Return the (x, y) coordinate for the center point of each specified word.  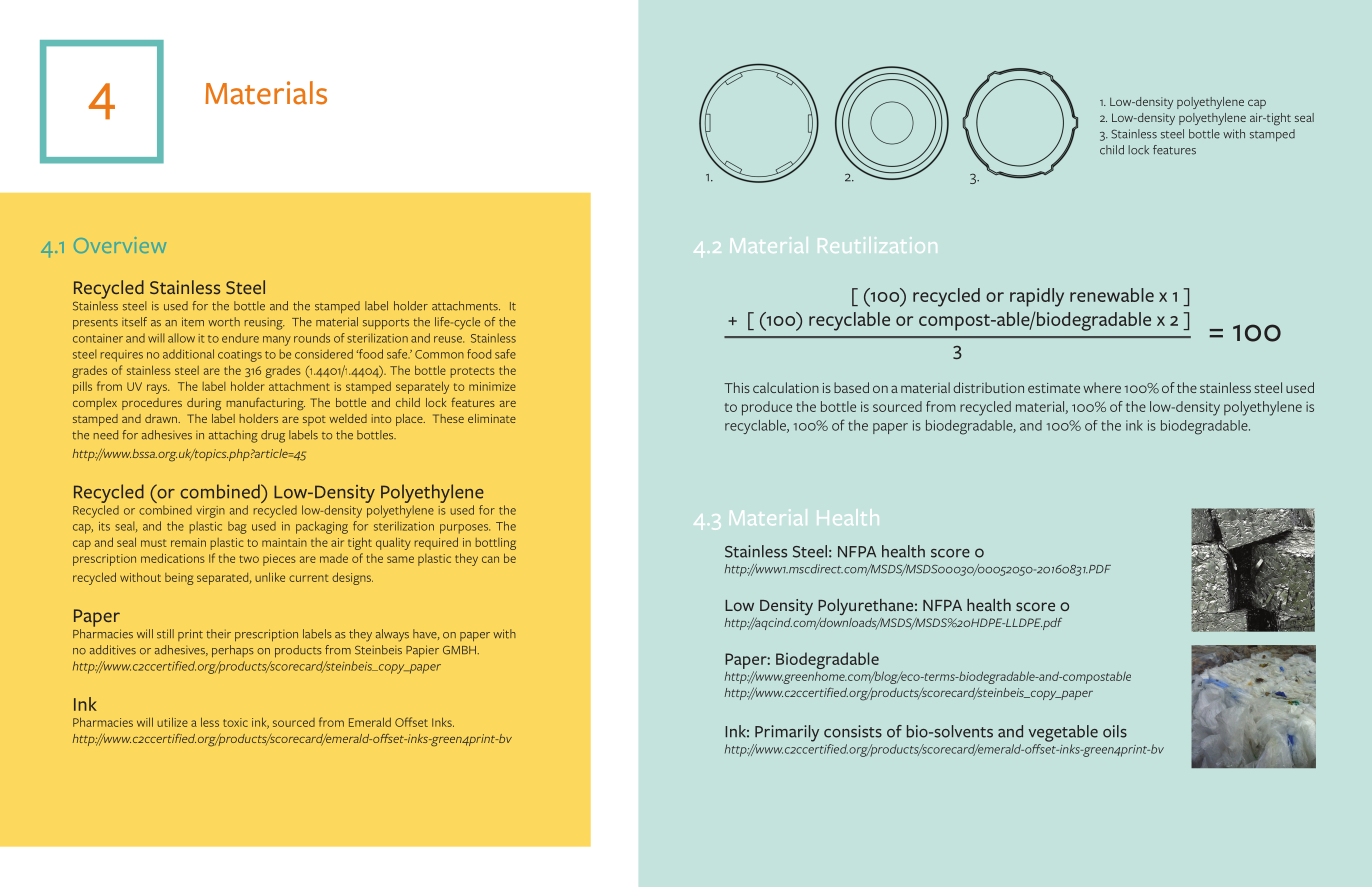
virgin (210, 512)
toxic (235, 722)
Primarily (787, 733)
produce (767, 408)
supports (386, 324)
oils (1115, 731)
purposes (465, 529)
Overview (120, 245)
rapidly (1037, 297)
